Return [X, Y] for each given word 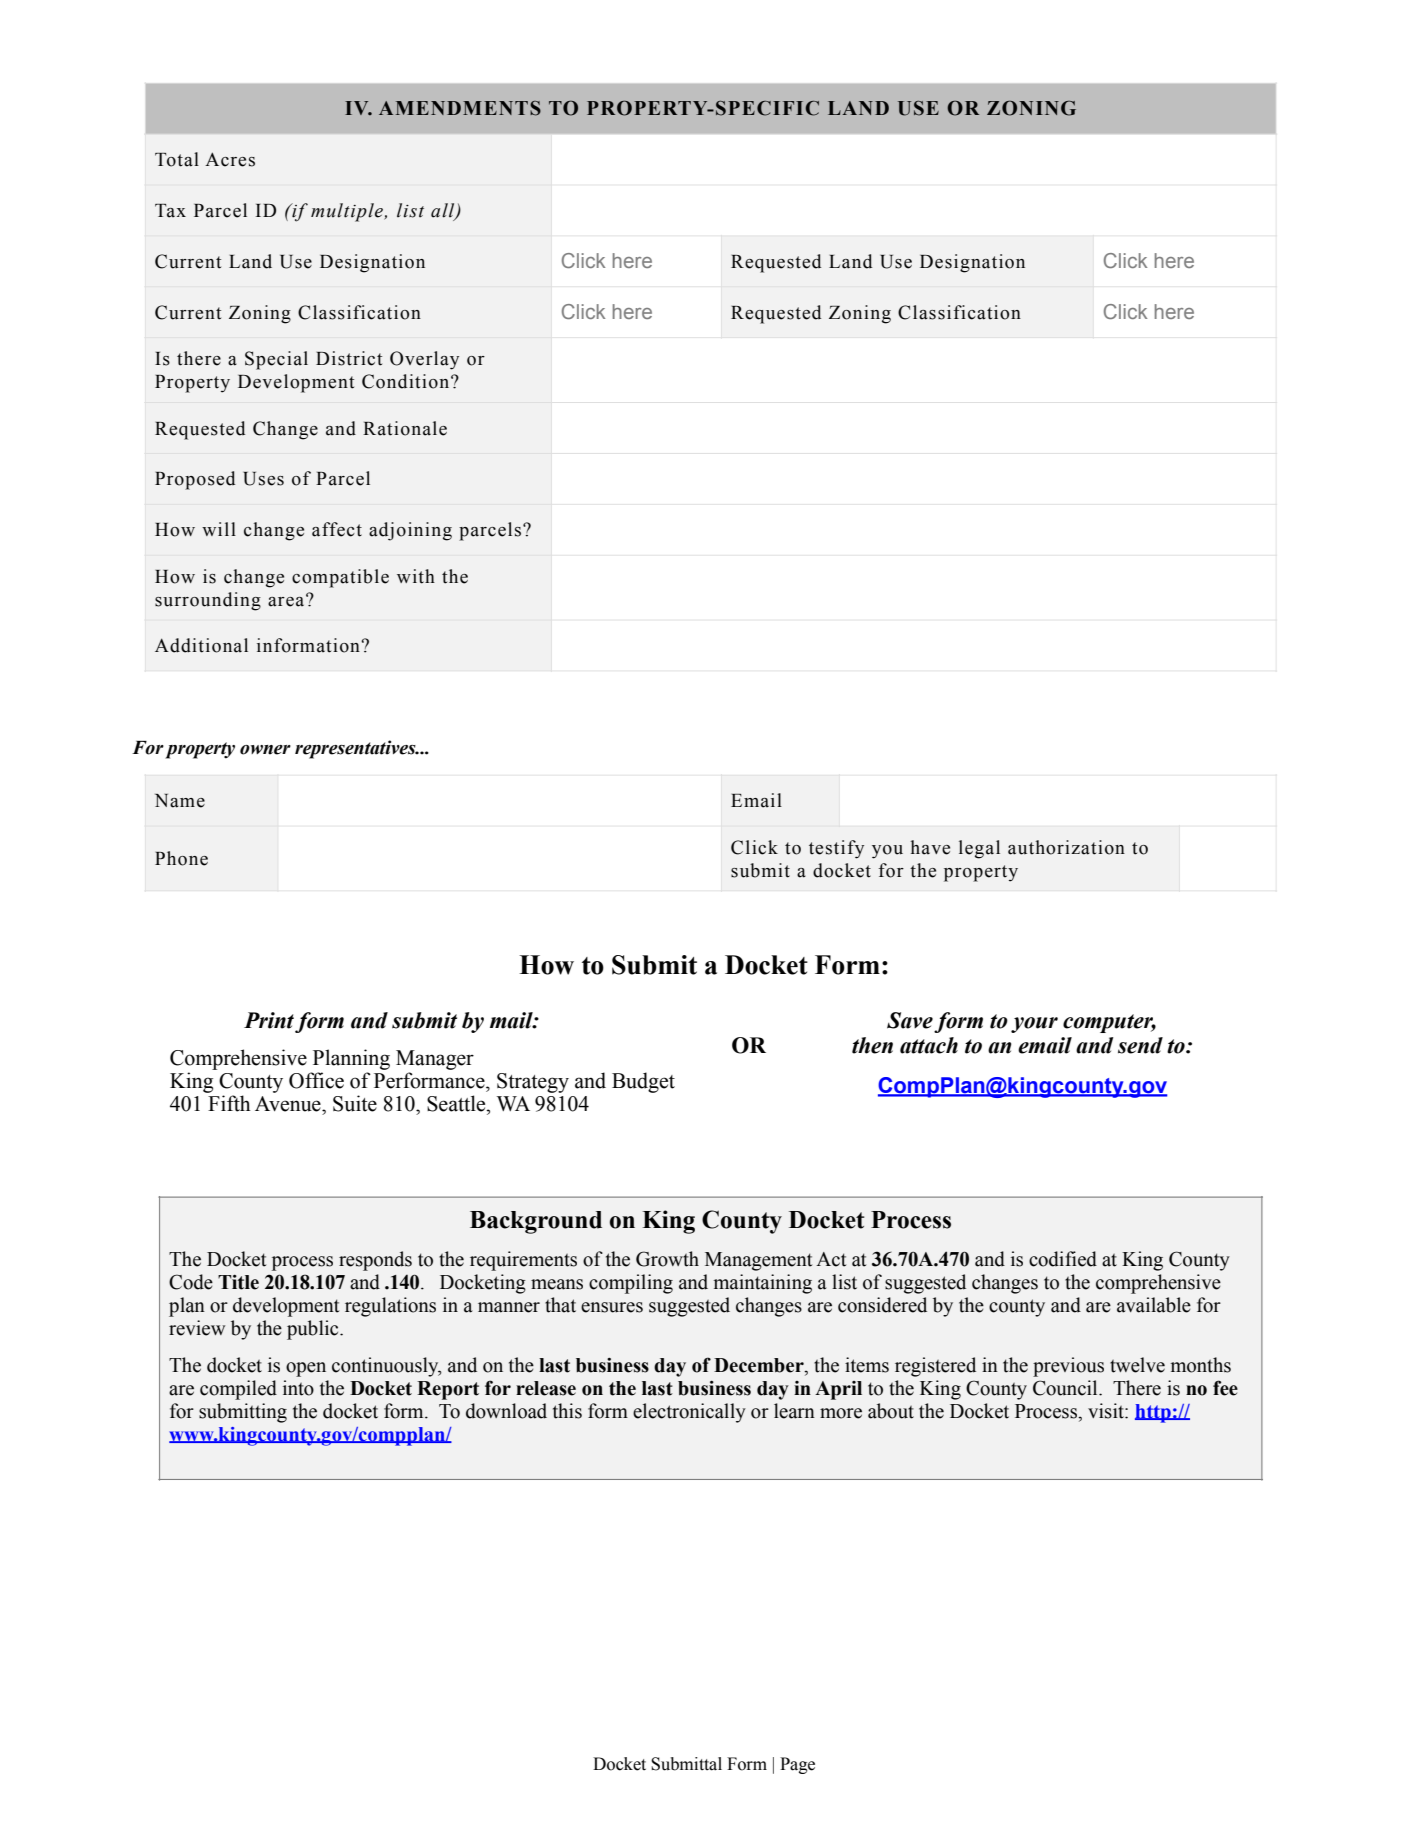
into [298, 1388]
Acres [230, 159]
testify [836, 849]
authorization [1066, 847]
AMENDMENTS [460, 108]
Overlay [424, 360]
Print [269, 1020]
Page [797, 1765]
